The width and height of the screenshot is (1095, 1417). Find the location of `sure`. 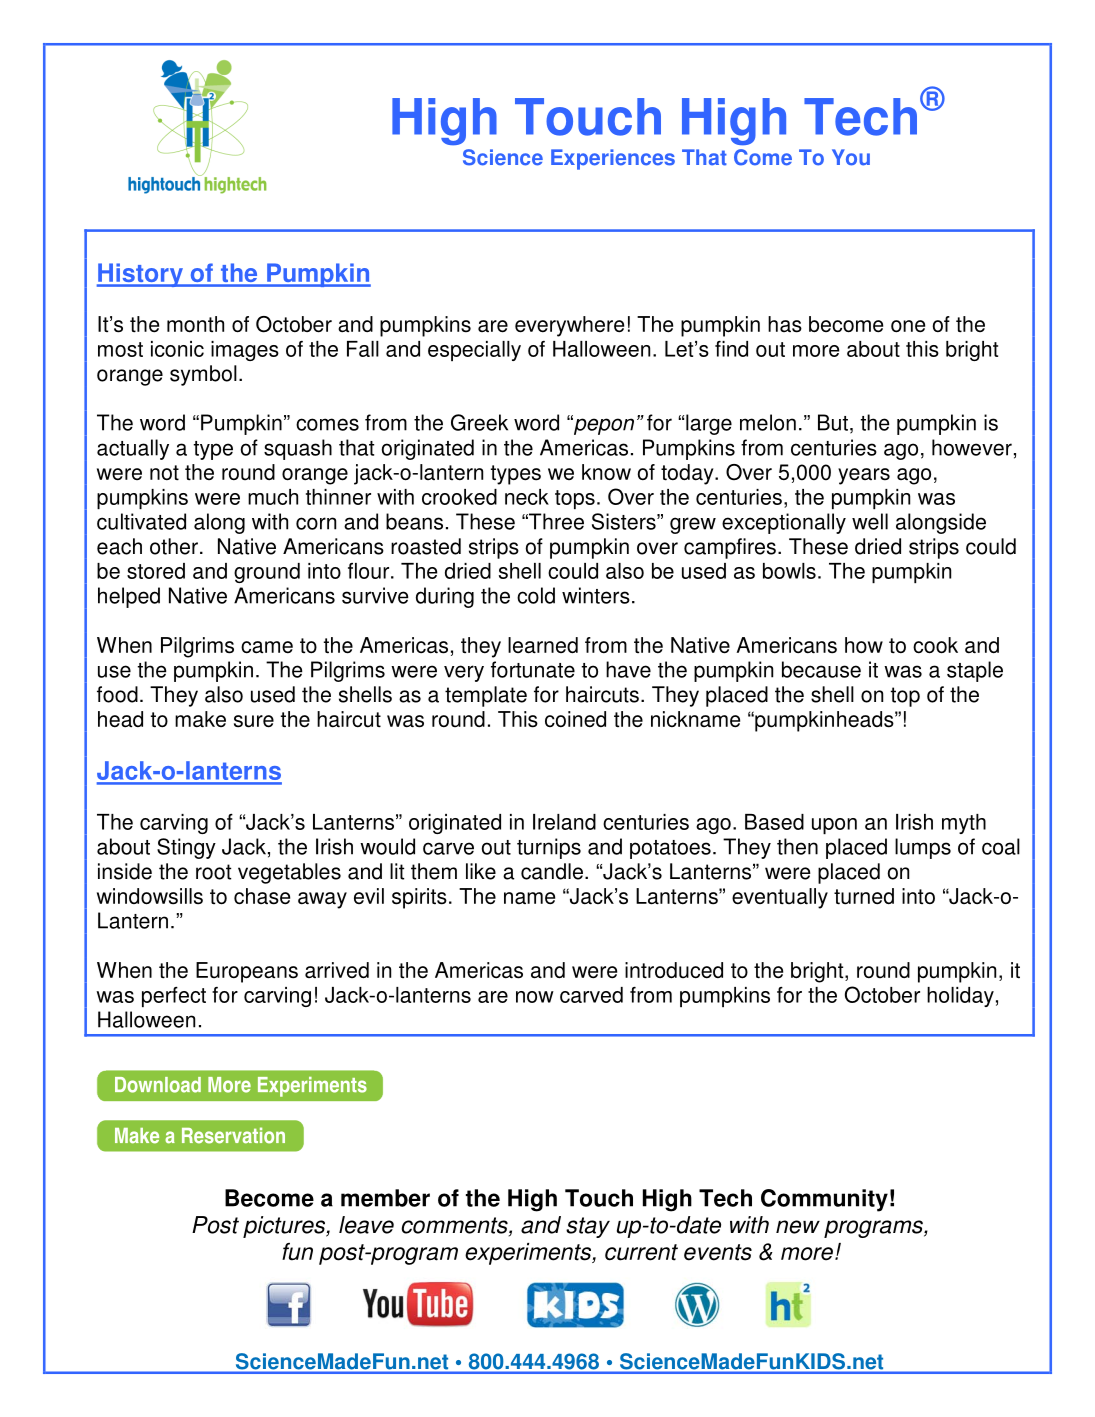

sure is located at coordinates (254, 721).
